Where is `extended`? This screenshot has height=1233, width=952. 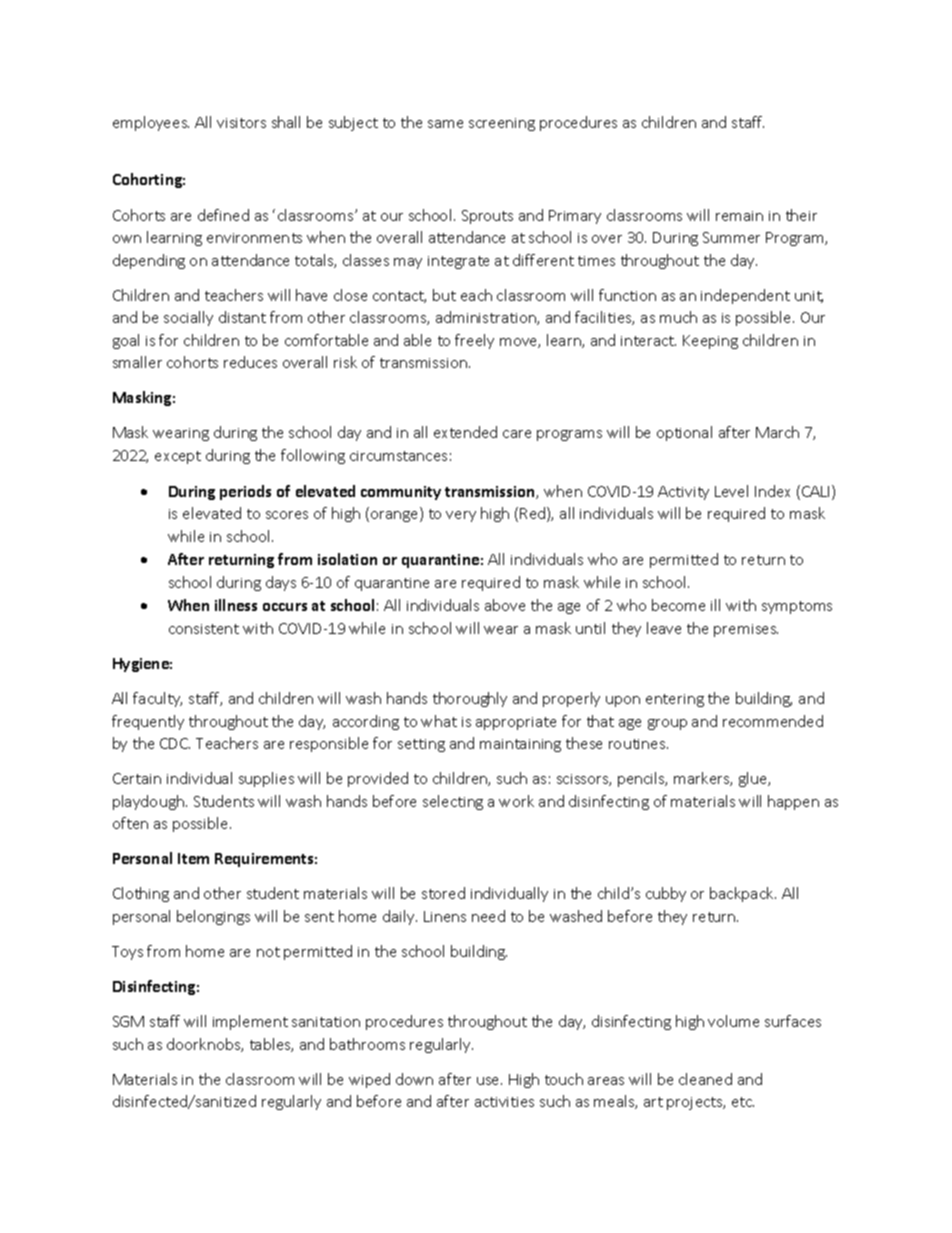
extended is located at coordinates (465, 432).
